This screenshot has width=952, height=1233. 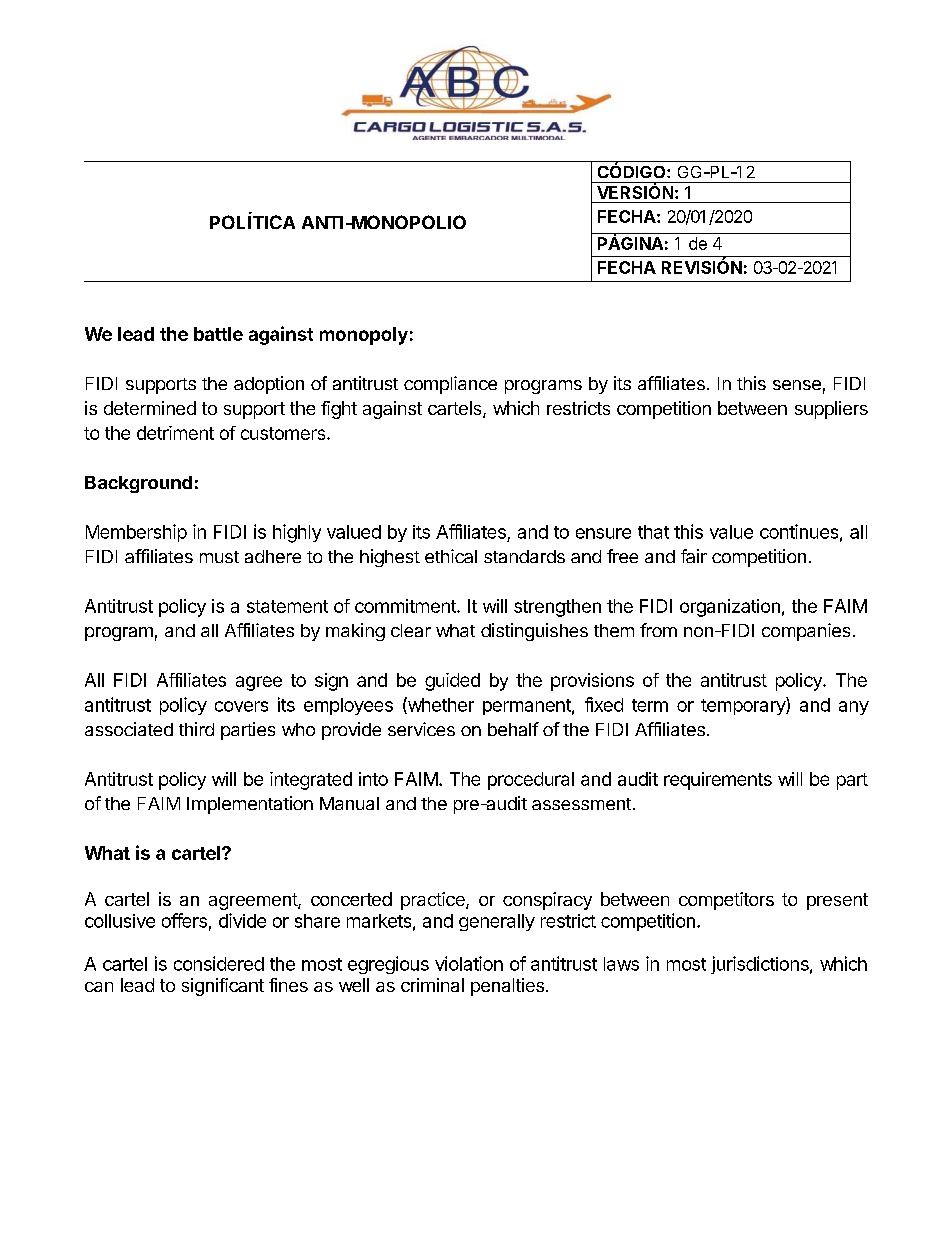 I want to click on requirements, so click(x=718, y=781).
